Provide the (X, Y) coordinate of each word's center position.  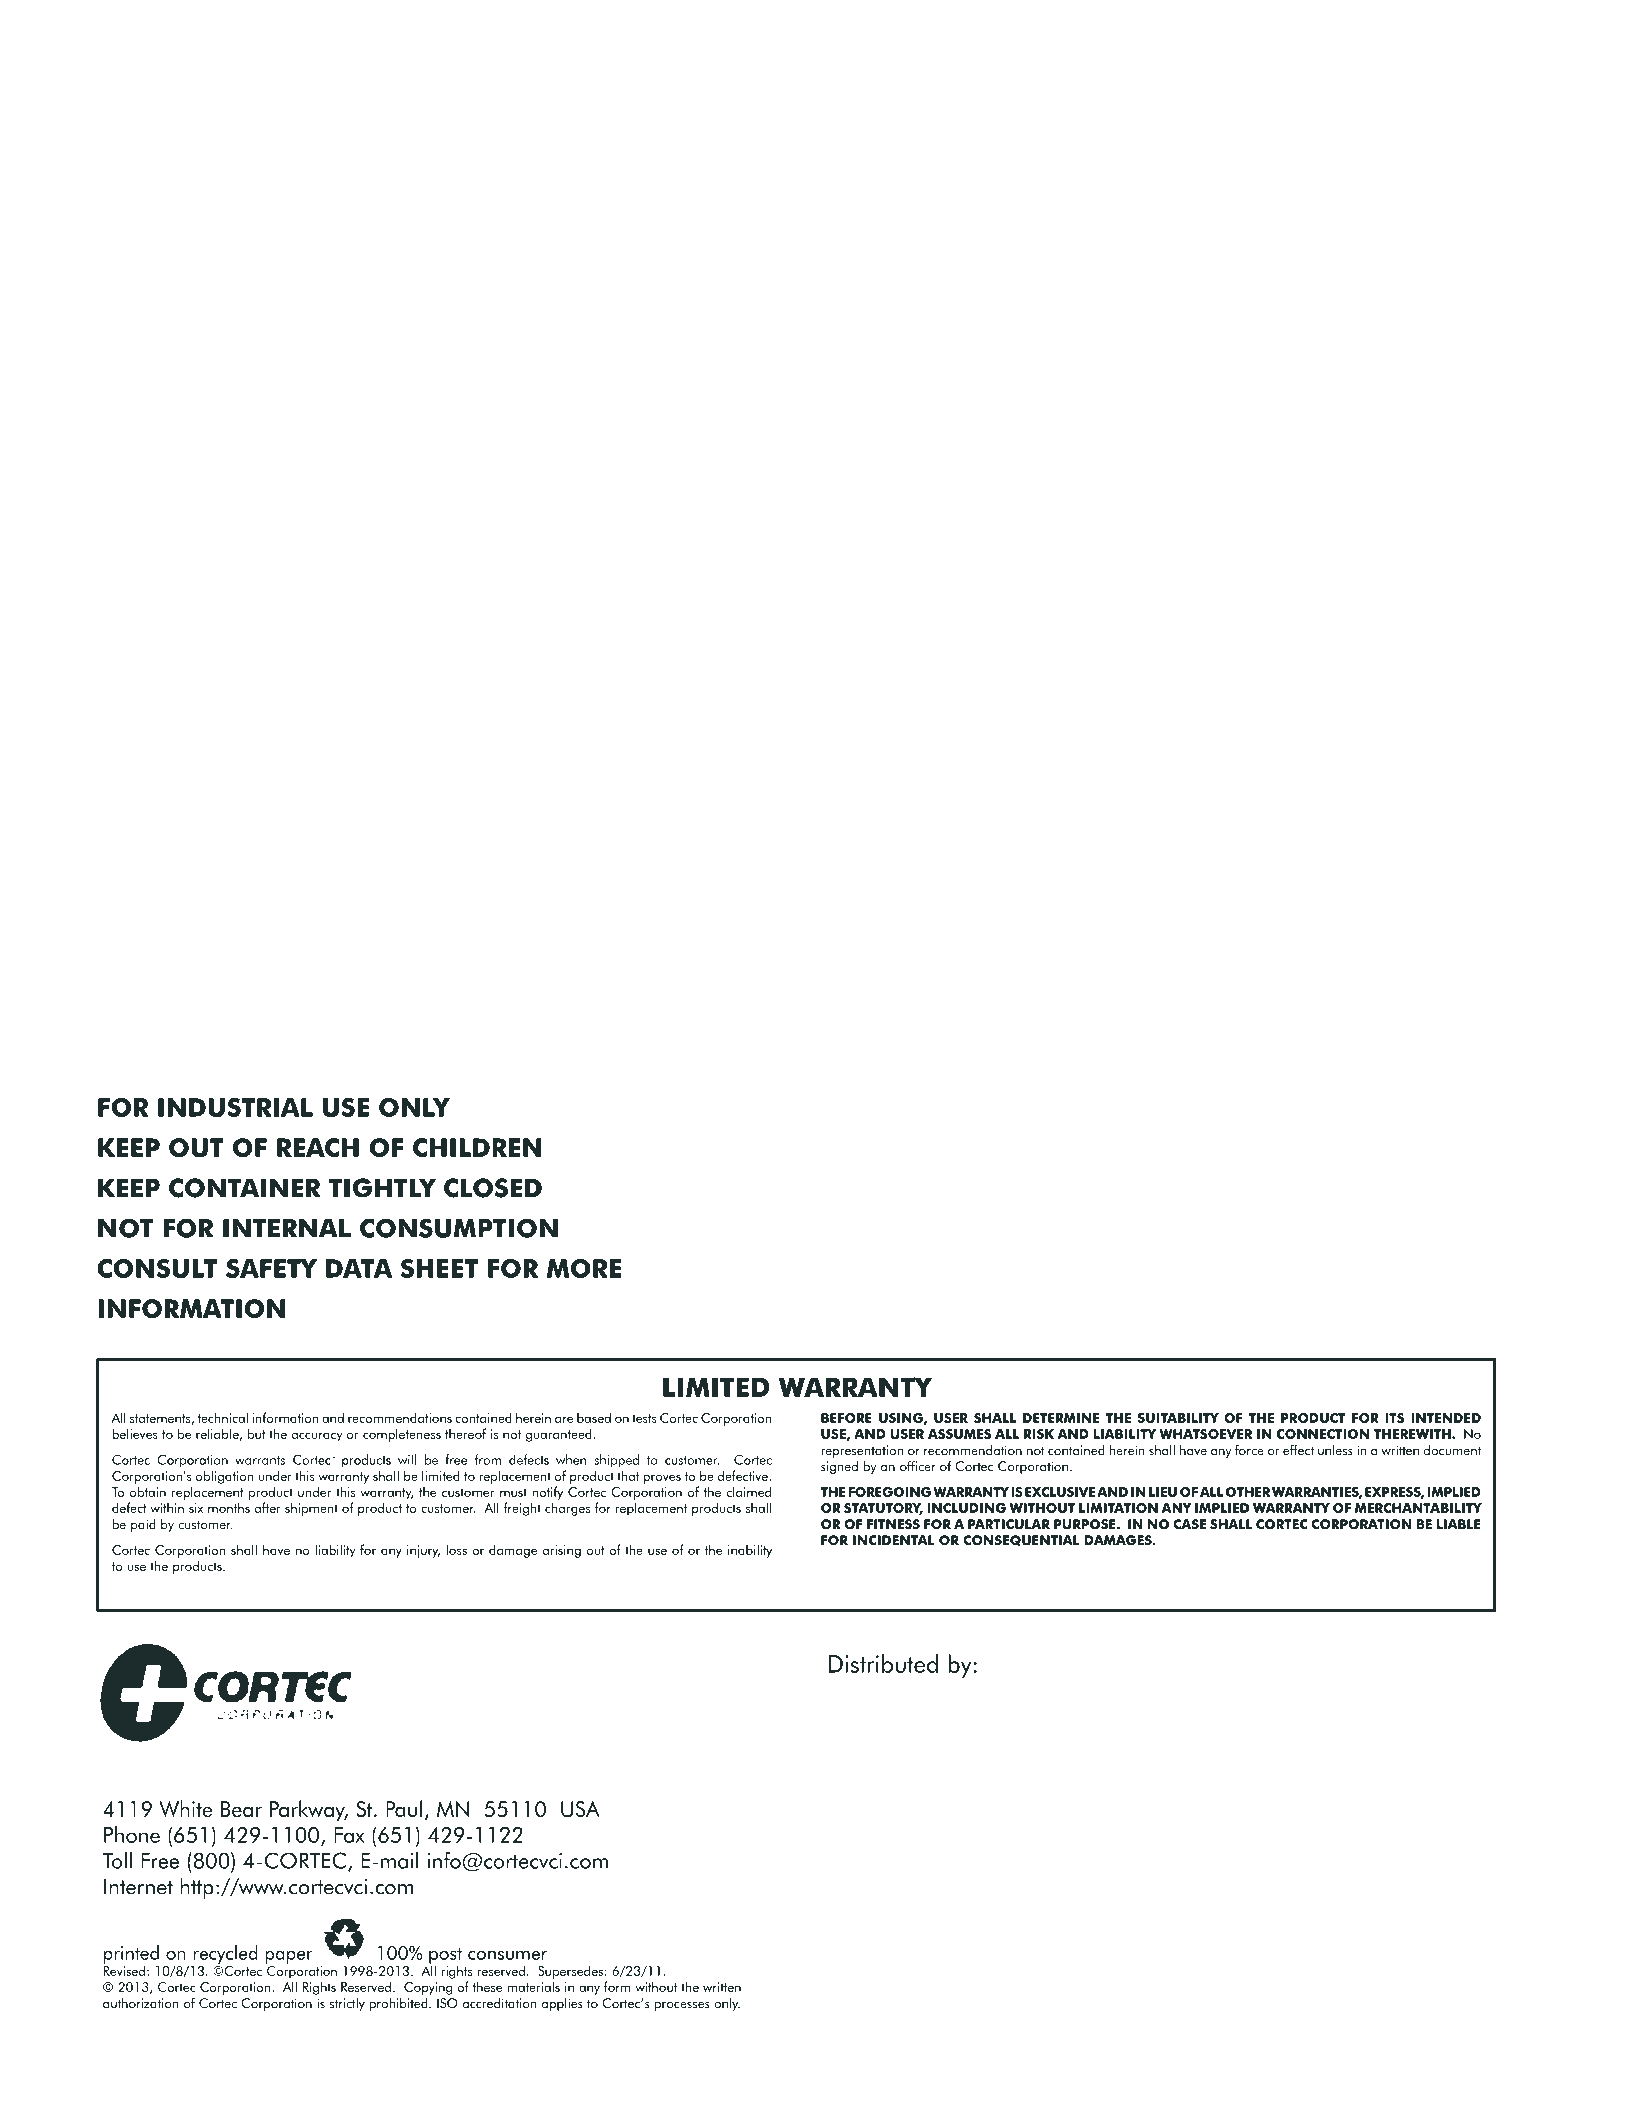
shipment (311, 1509)
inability (750, 1551)
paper (289, 1957)
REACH (318, 1147)
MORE (584, 1268)
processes (682, 2006)
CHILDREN (477, 1147)
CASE (1189, 1524)
